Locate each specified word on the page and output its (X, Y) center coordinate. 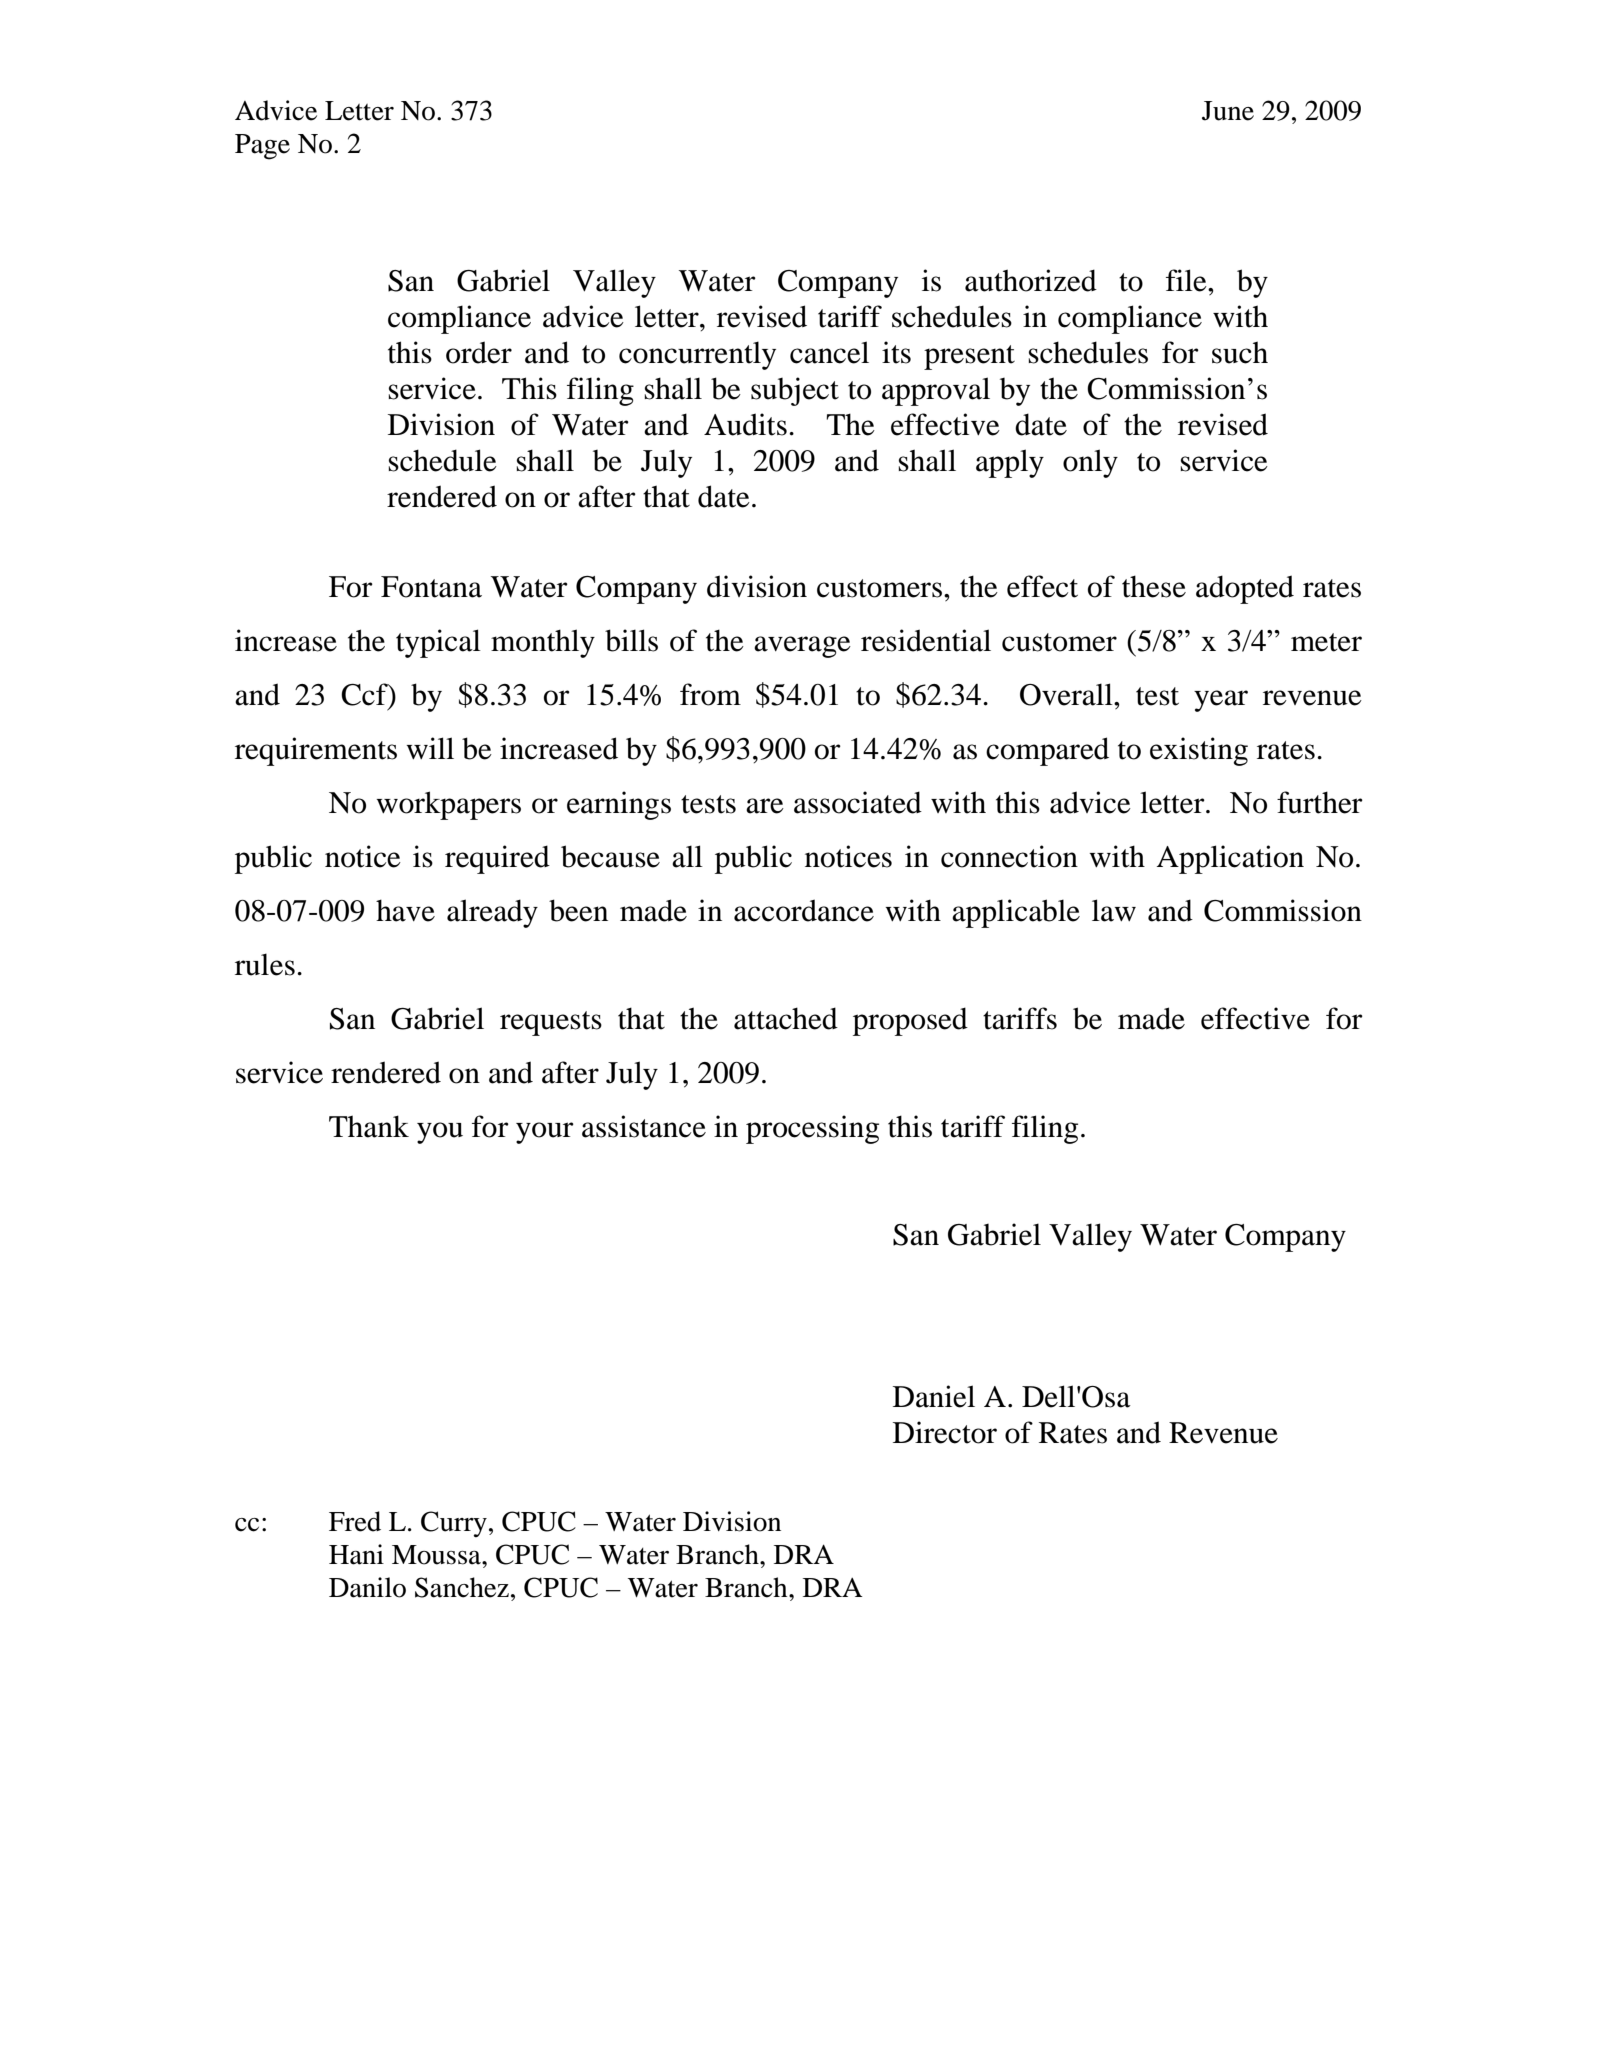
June (1228, 111)
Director (945, 1432)
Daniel (934, 1396)
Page (262, 147)
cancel (829, 352)
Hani (356, 1554)
